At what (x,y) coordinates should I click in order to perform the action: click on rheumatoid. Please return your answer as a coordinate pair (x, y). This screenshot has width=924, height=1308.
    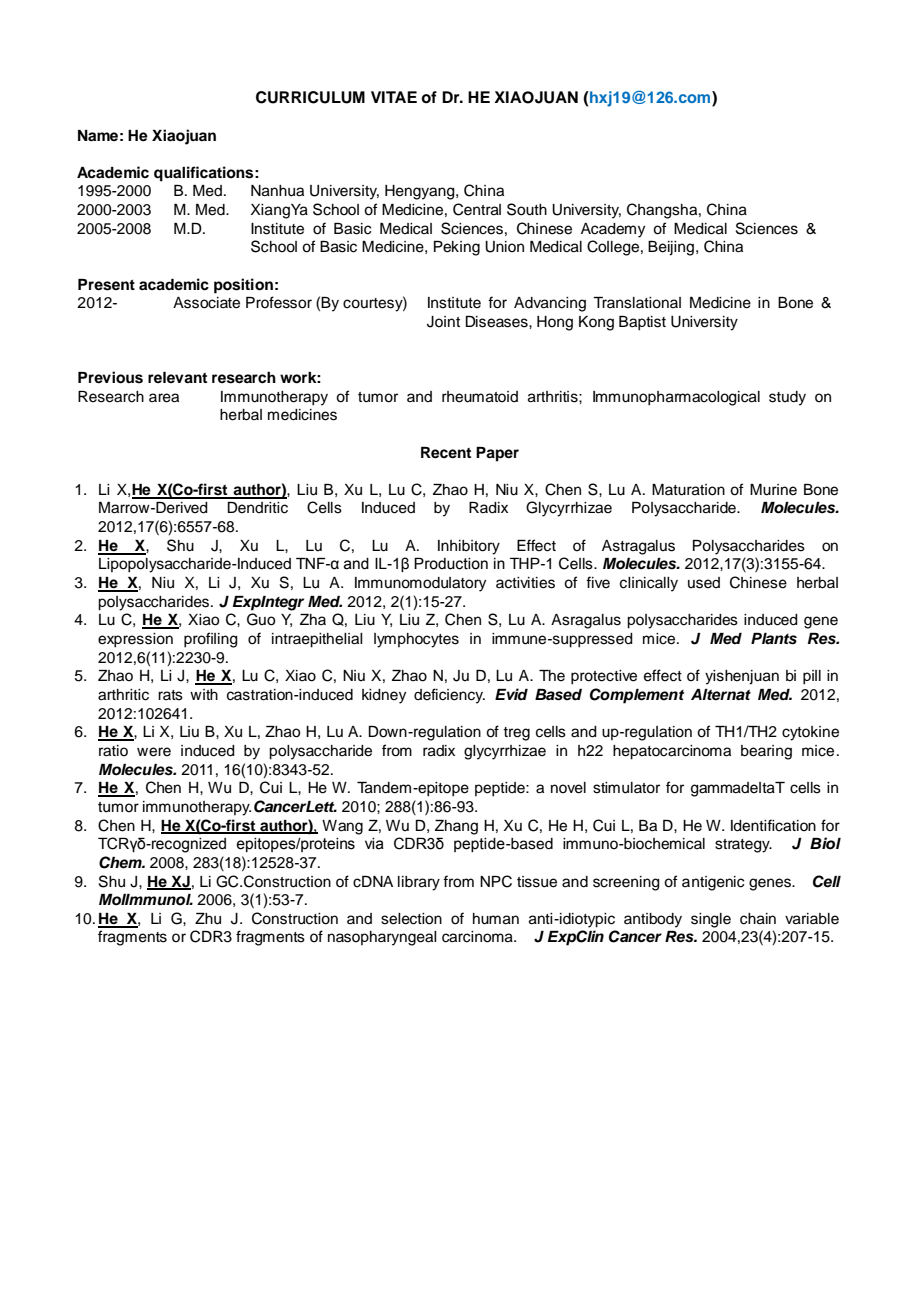
    Looking at the image, I should click on (480, 397).
